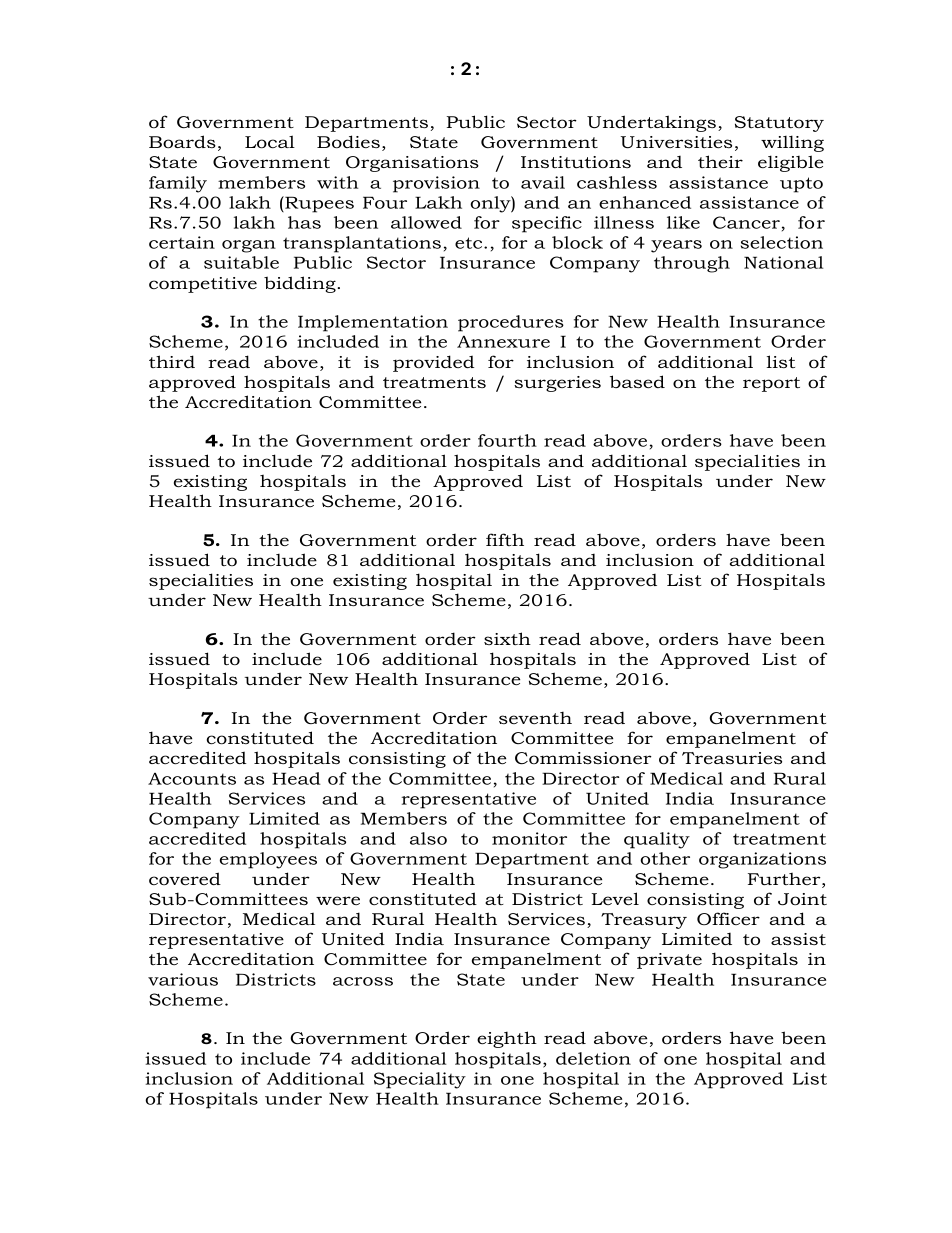 Image resolution: width=952 pixels, height=1233 pixels. I want to click on Local, so click(270, 141).
